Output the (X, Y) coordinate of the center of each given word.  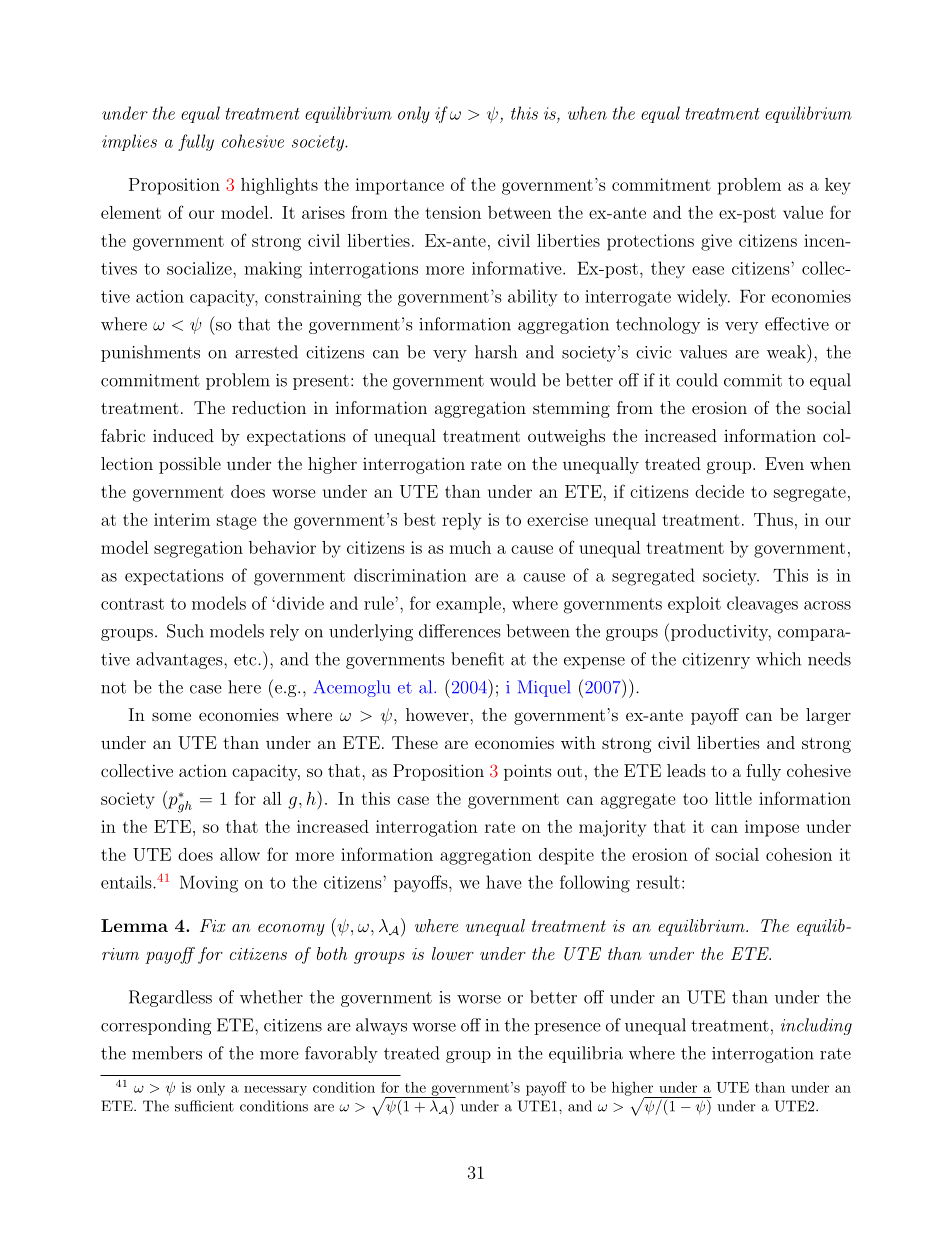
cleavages (762, 605)
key (838, 186)
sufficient (204, 1106)
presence (567, 1029)
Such (185, 631)
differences (459, 631)
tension (453, 212)
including (816, 1026)
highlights (279, 186)
